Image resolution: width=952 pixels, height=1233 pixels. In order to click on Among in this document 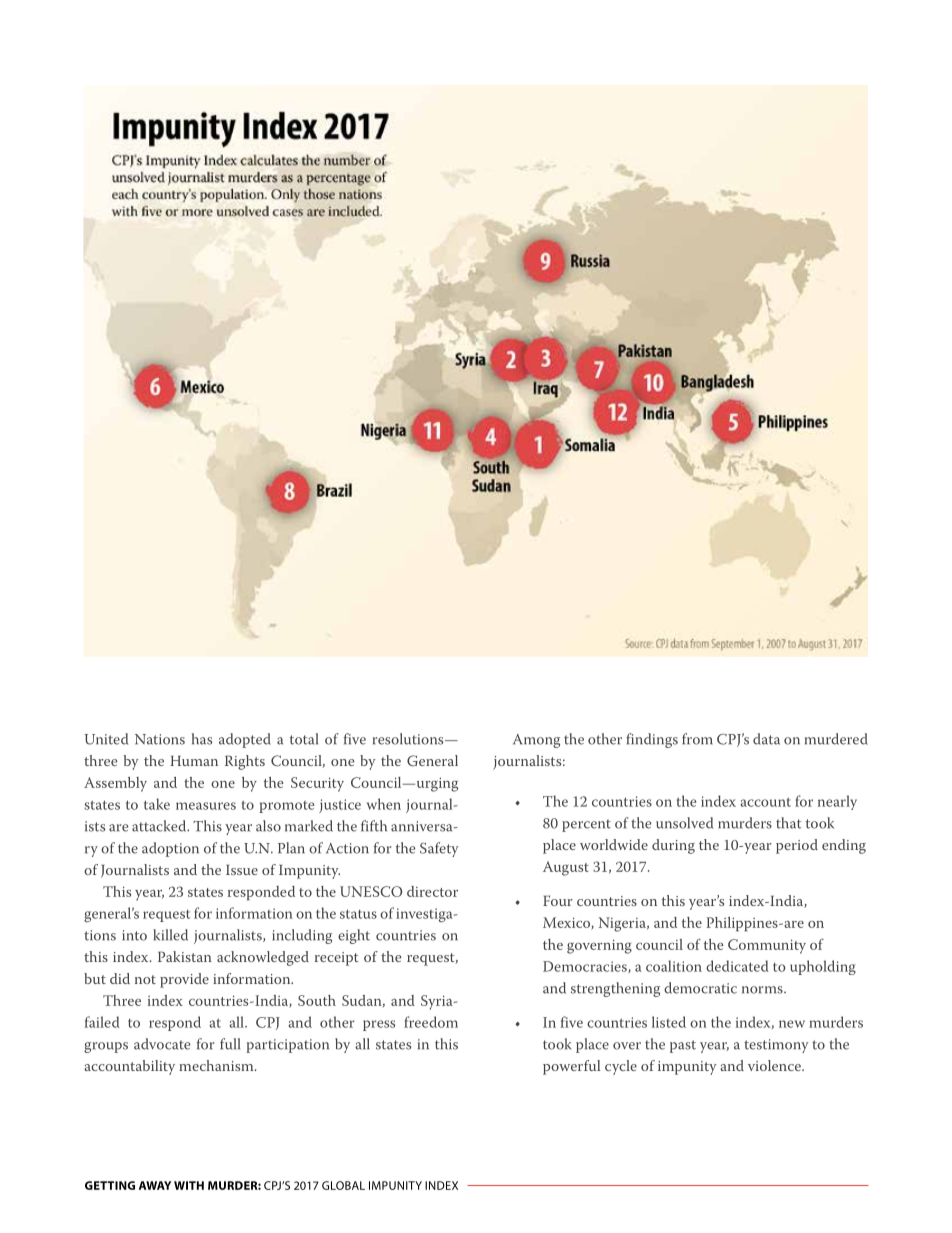, I will do `click(536, 741)`.
